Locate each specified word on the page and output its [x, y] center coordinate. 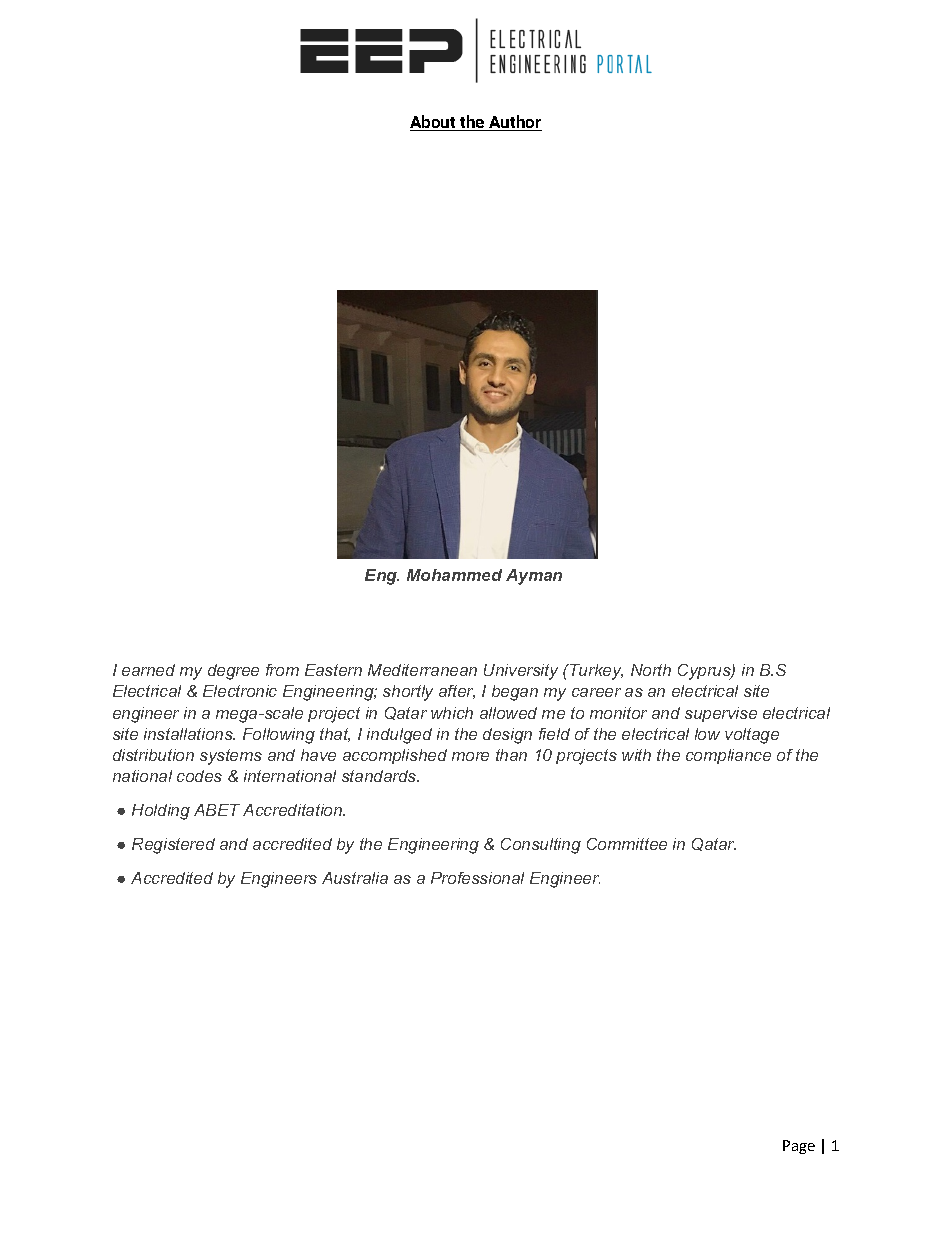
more [470, 756]
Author [514, 123]
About [434, 123]
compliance [728, 756]
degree [233, 672]
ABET [217, 810]
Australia [355, 878]
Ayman [534, 577]
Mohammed [454, 575]
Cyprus [705, 672]
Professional [477, 878]
